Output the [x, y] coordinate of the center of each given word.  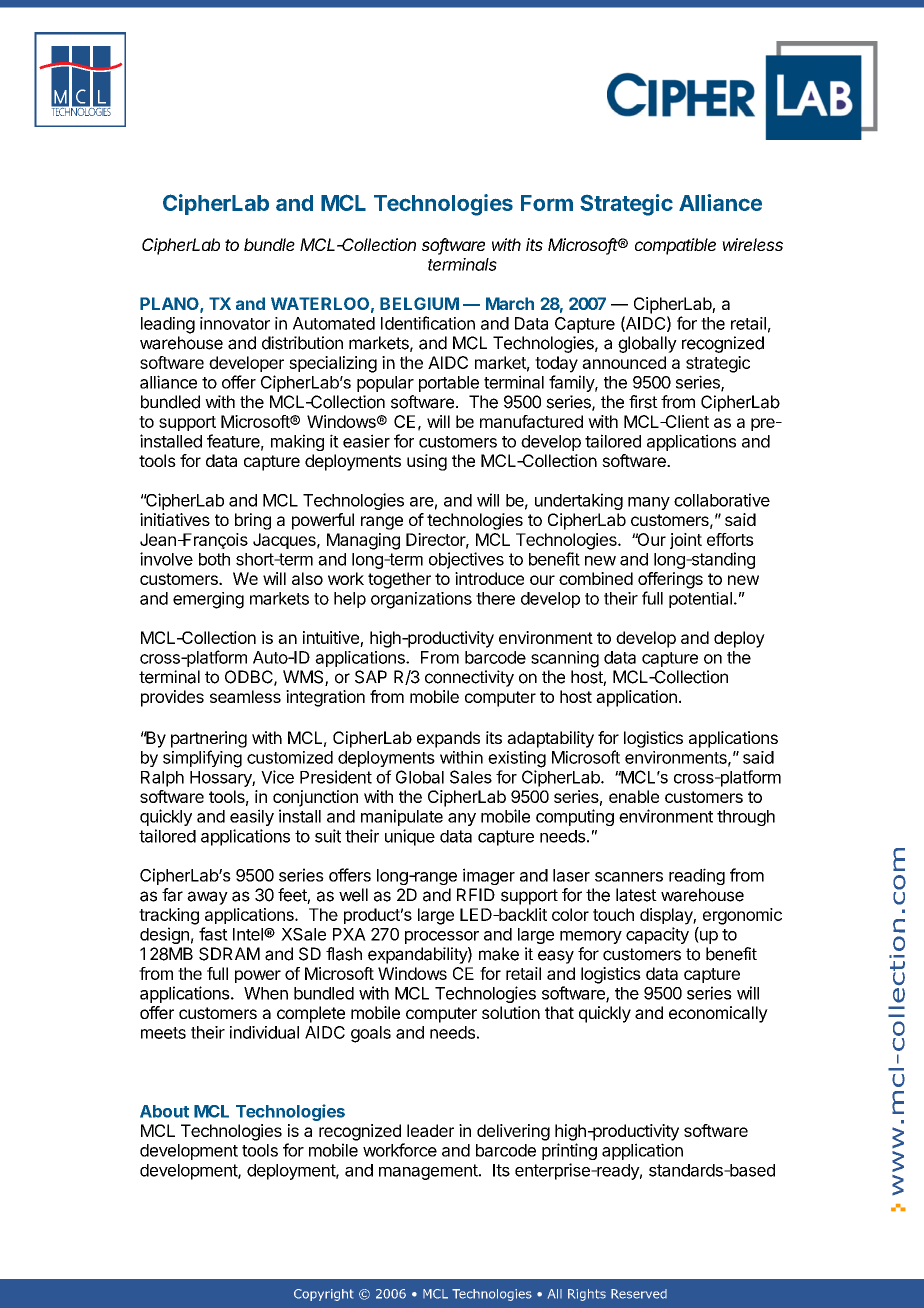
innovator [235, 323]
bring [253, 521]
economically [718, 1014]
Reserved [639, 1294]
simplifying [202, 759]
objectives [466, 560]
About [164, 1111]
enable [634, 796]
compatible [675, 246]
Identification [428, 323]
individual [264, 1032]
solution [511, 1012]
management [429, 1172]
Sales [471, 777]
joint [686, 541]
